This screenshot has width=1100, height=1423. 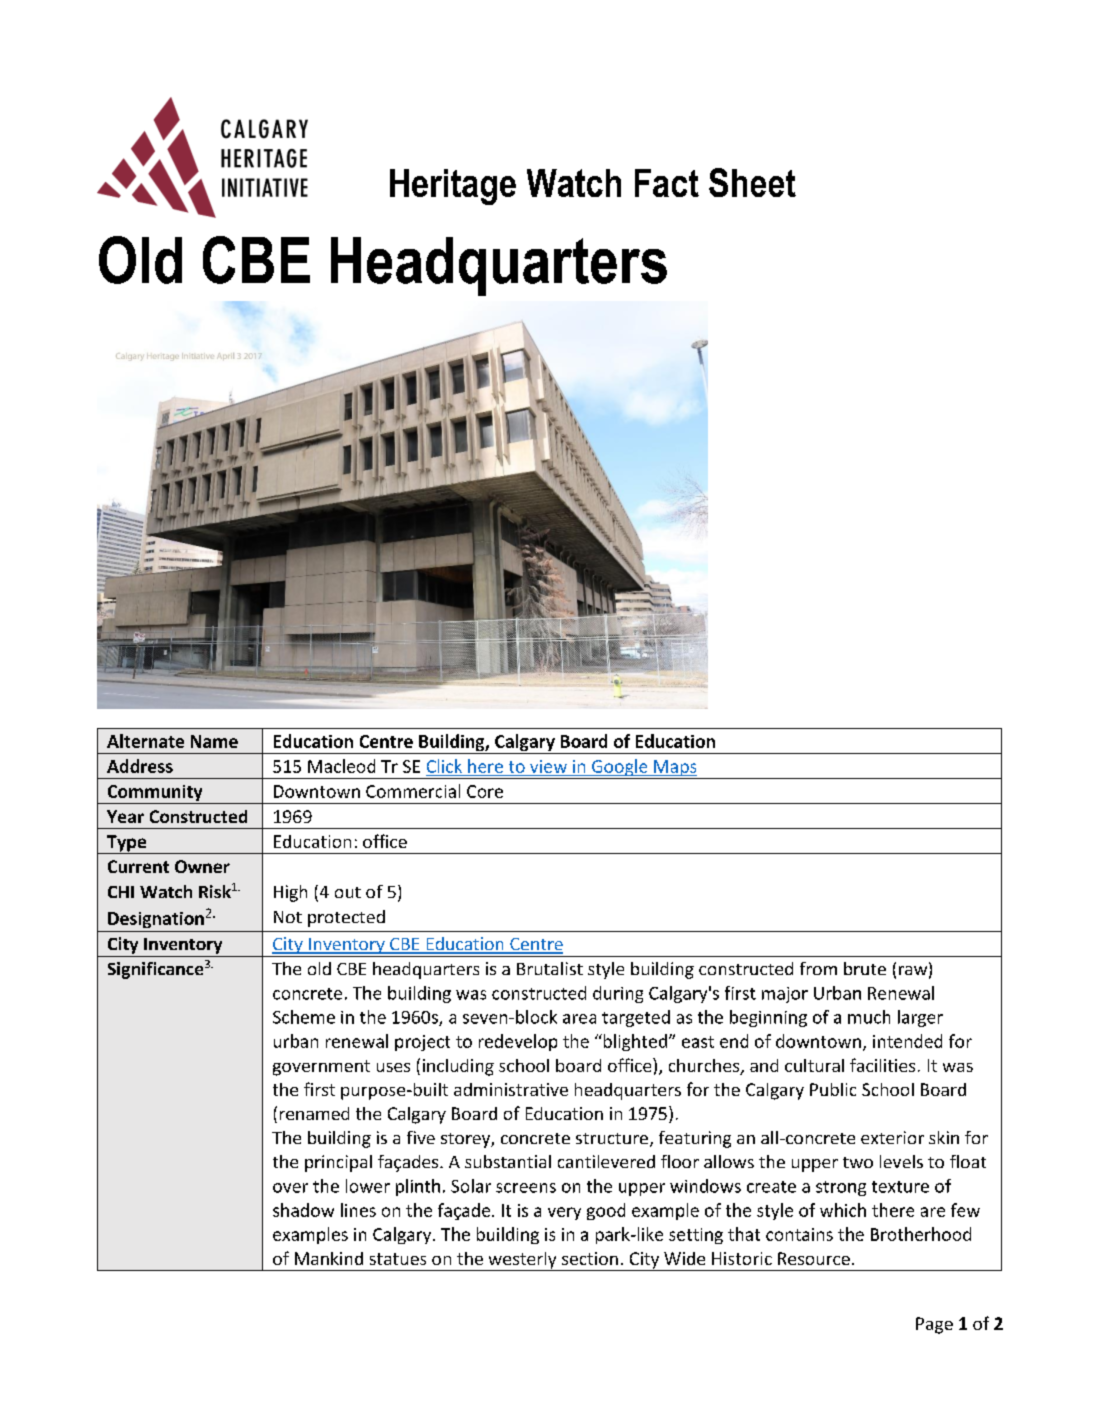 What do you see at coordinates (145, 741) in the screenshot?
I see `Alternate` at bounding box center [145, 741].
